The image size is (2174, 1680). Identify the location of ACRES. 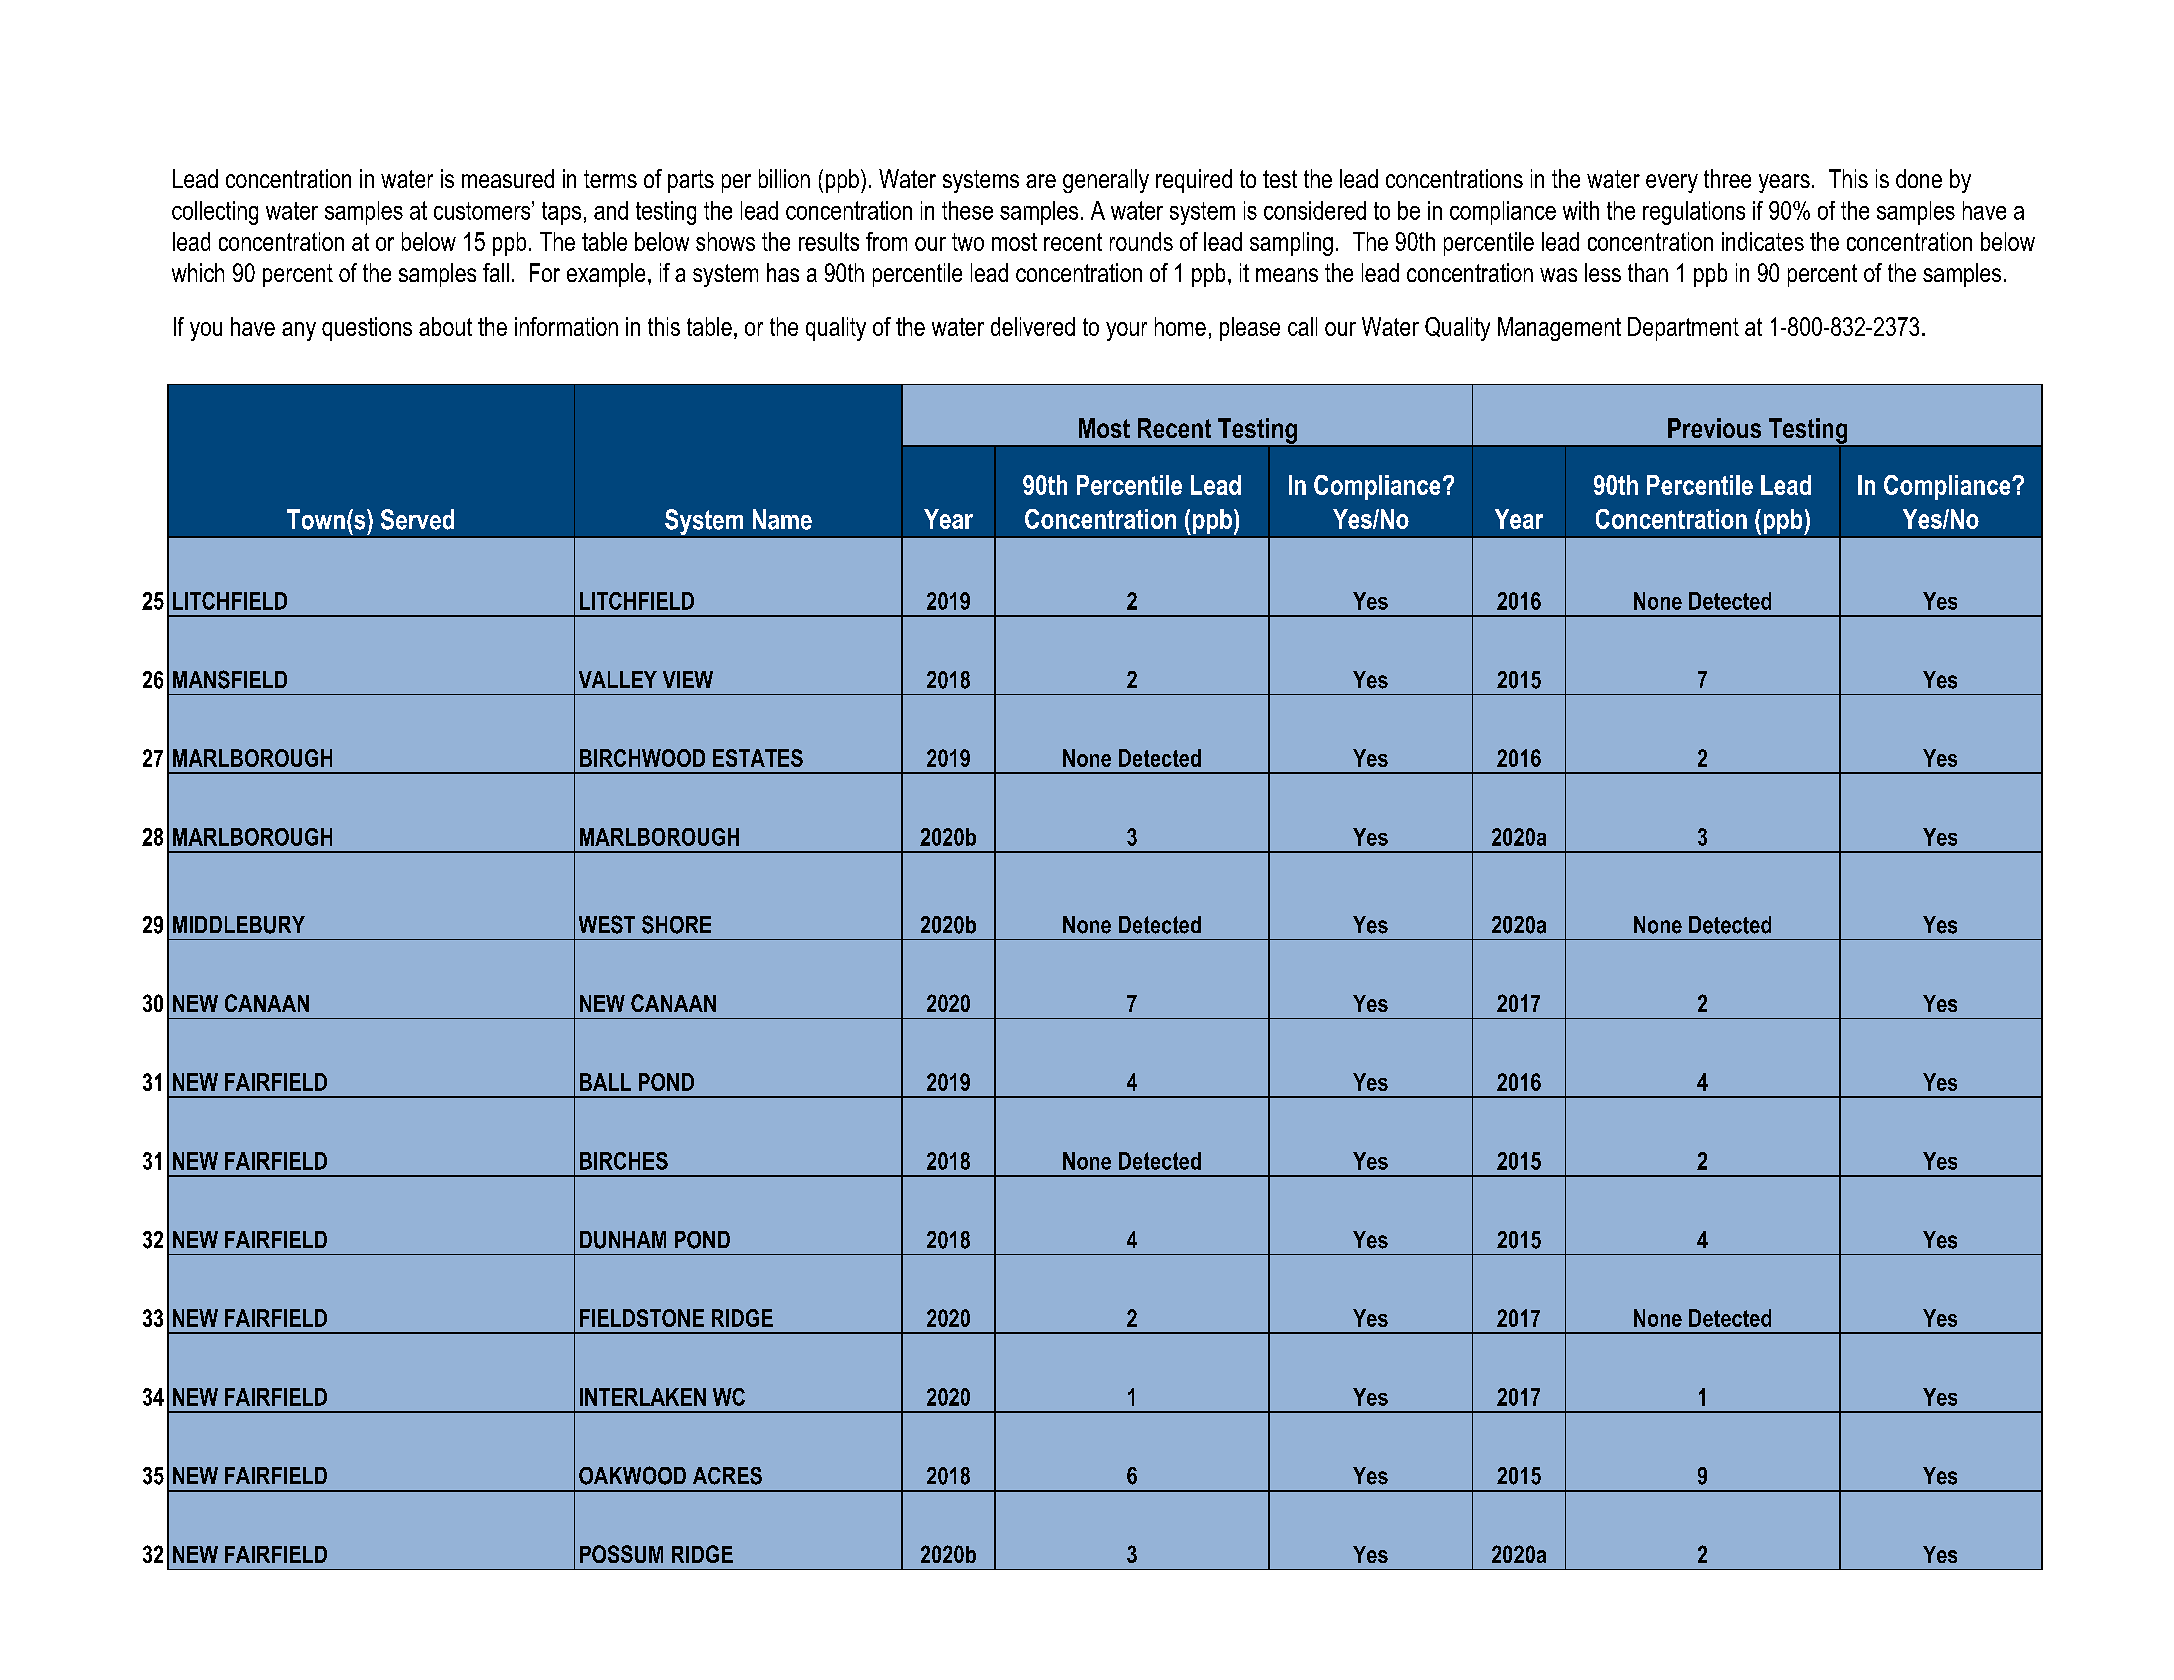
(727, 1476).
